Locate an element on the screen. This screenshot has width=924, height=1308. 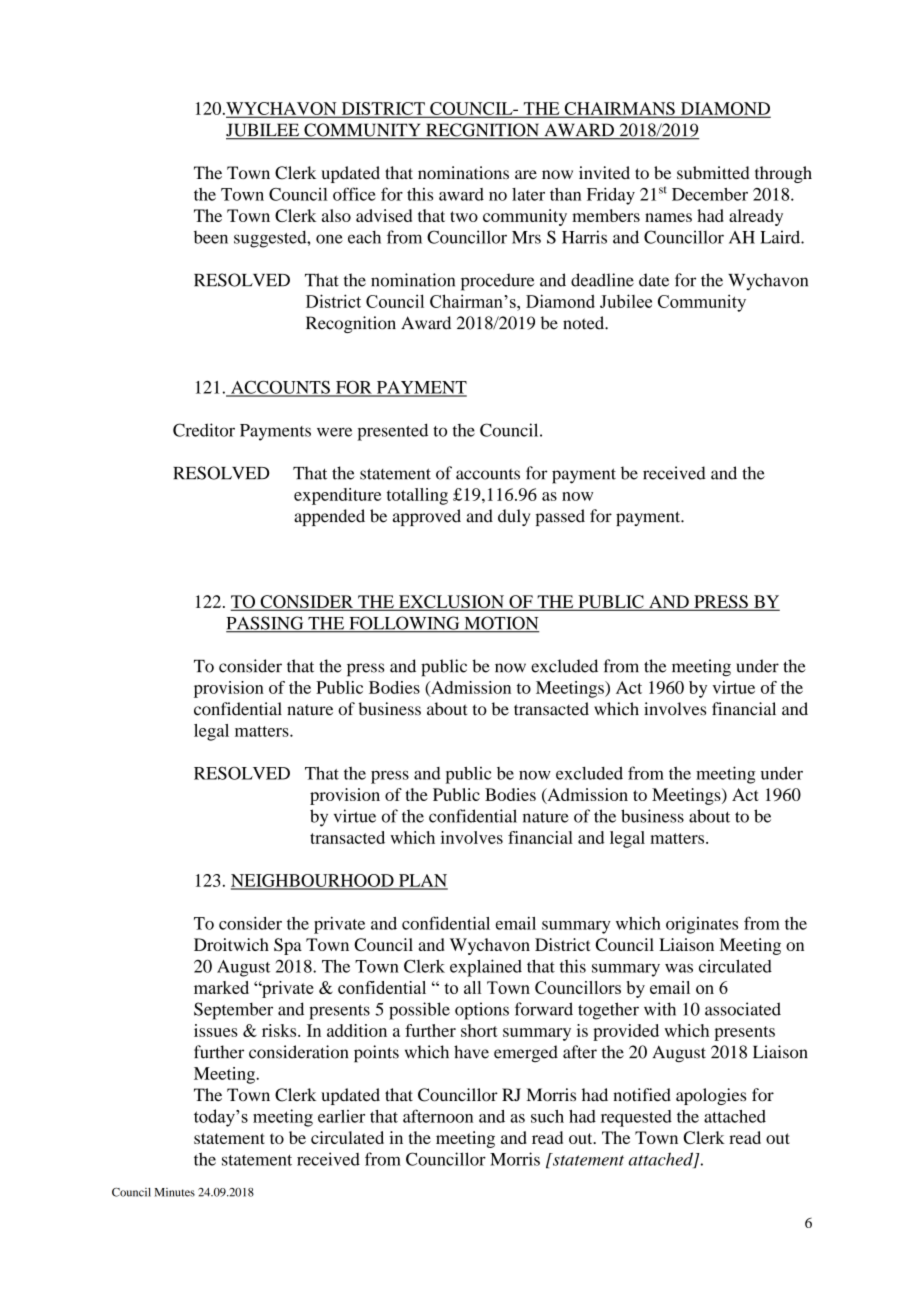
passed is located at coordinates (560, 517).
